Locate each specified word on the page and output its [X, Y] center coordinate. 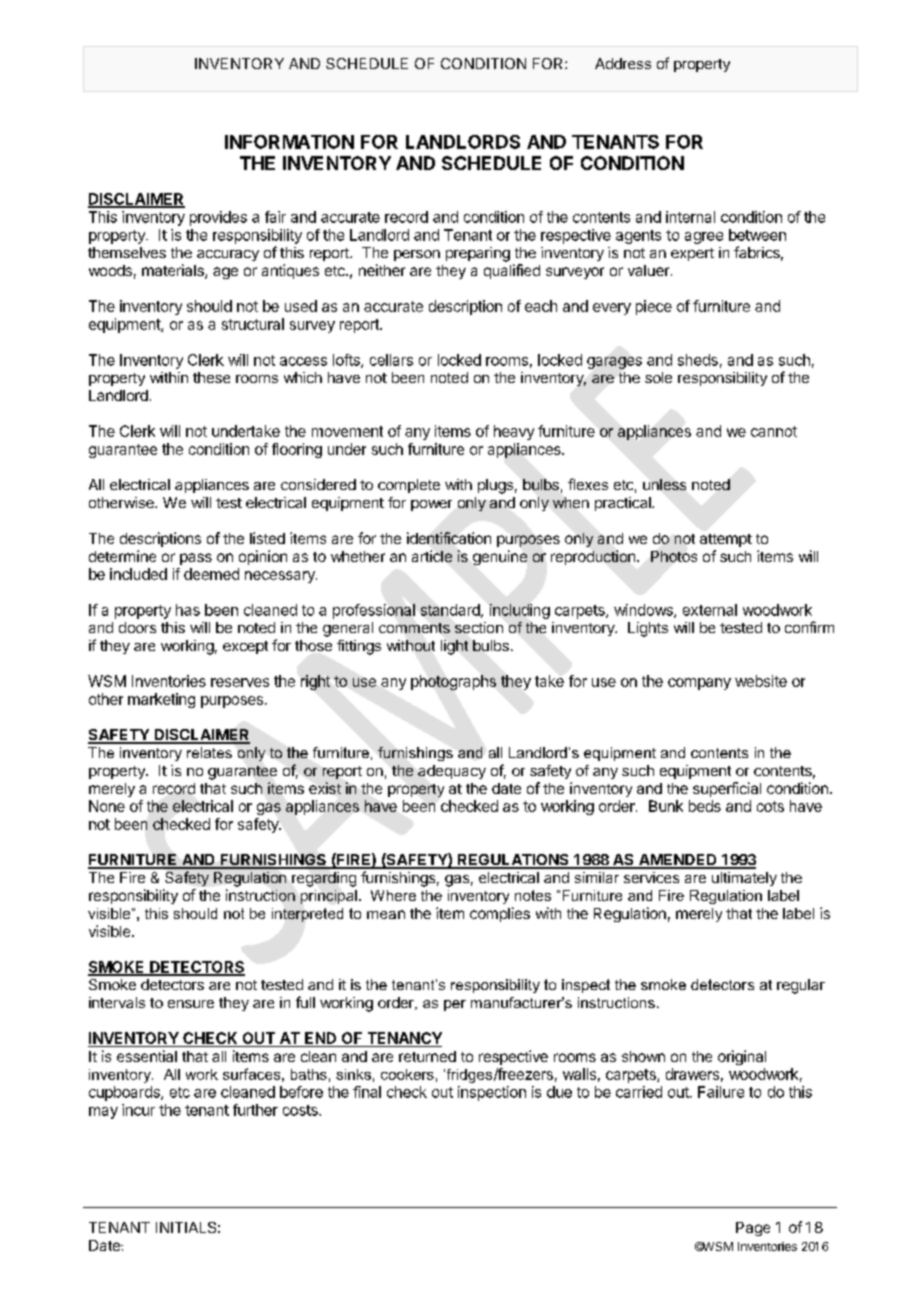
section [479, 627]
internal [690, 217]
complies [500, 914]
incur [138, 1110]
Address [623, 63]
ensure [191, 1004]
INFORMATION [289, 142]
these [211, 377]
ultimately [744, 879]
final [367, 1092]
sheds [698, 360]
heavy [514, 432]
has [188, 610]
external [710, 610]
